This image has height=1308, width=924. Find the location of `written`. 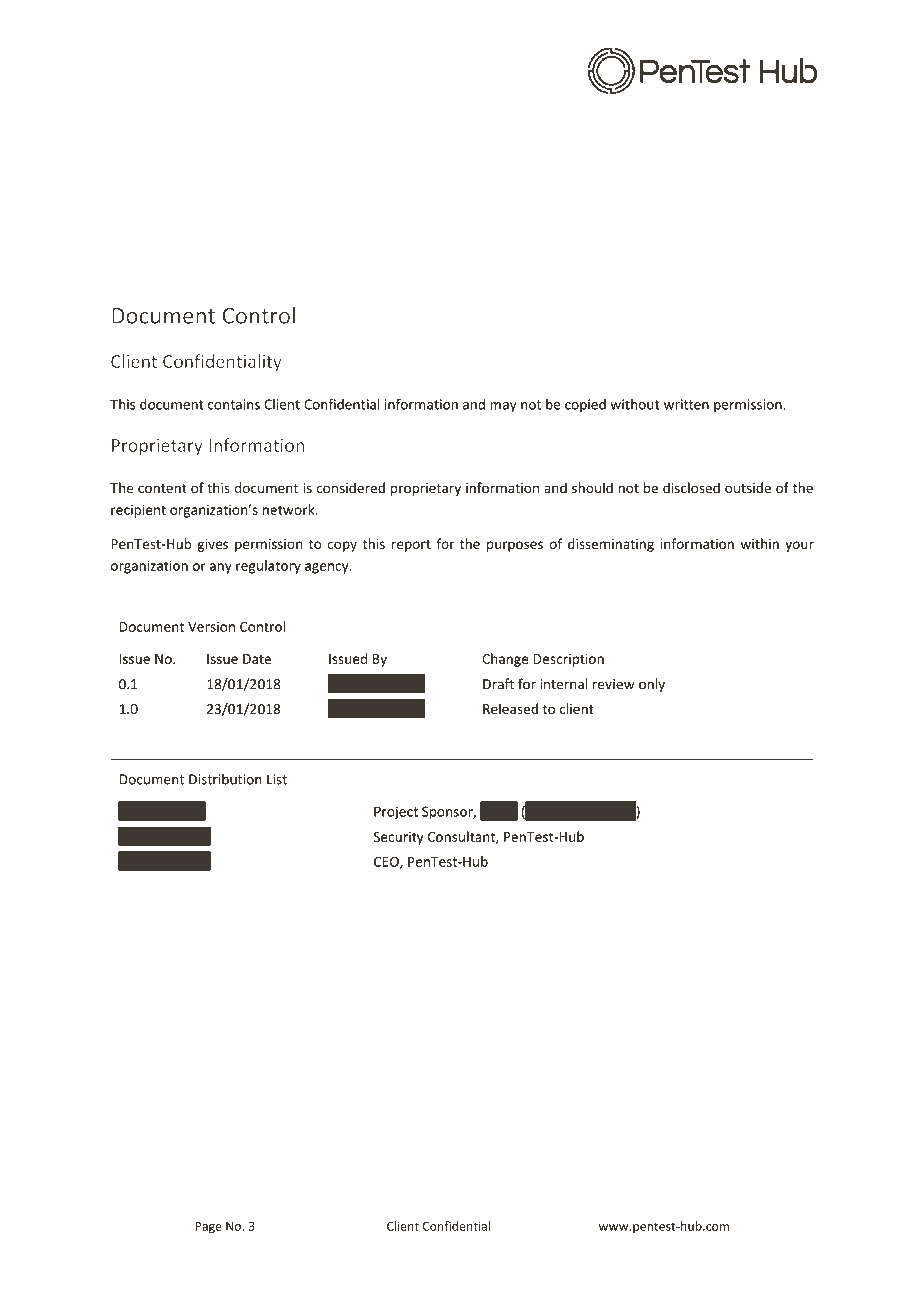

written is located at coordinates (686, 404).
